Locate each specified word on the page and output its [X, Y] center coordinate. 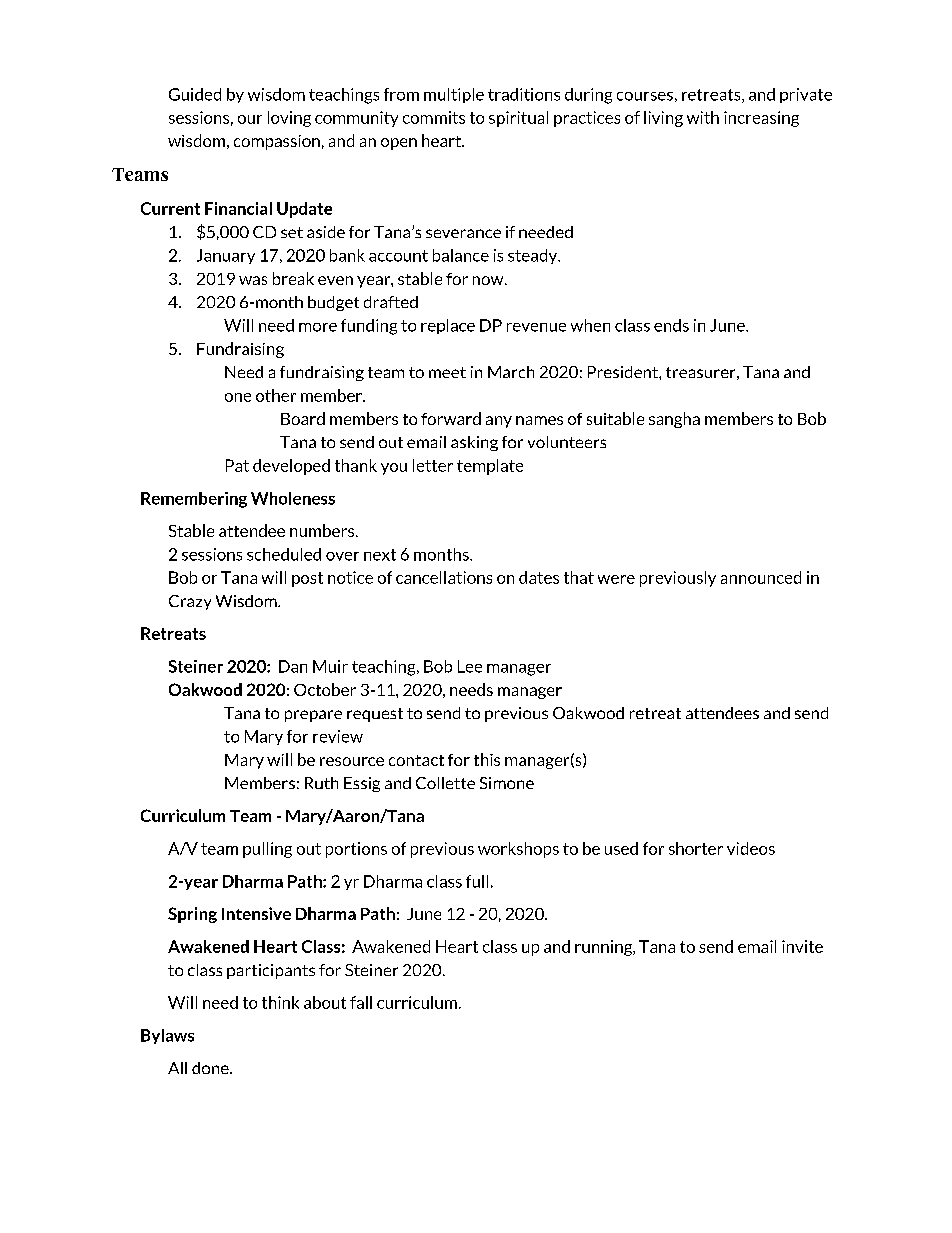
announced [761, 577]
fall [361, 1002]
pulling [267, 850]
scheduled [284, 554]
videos [751, 848]
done [211, 1068]
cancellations [444, 577]
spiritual [518, 119]
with [703, 117]
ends [671, 325]
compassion [277, 142]
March [511, 372]
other [276, 395]
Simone [507, 783]
